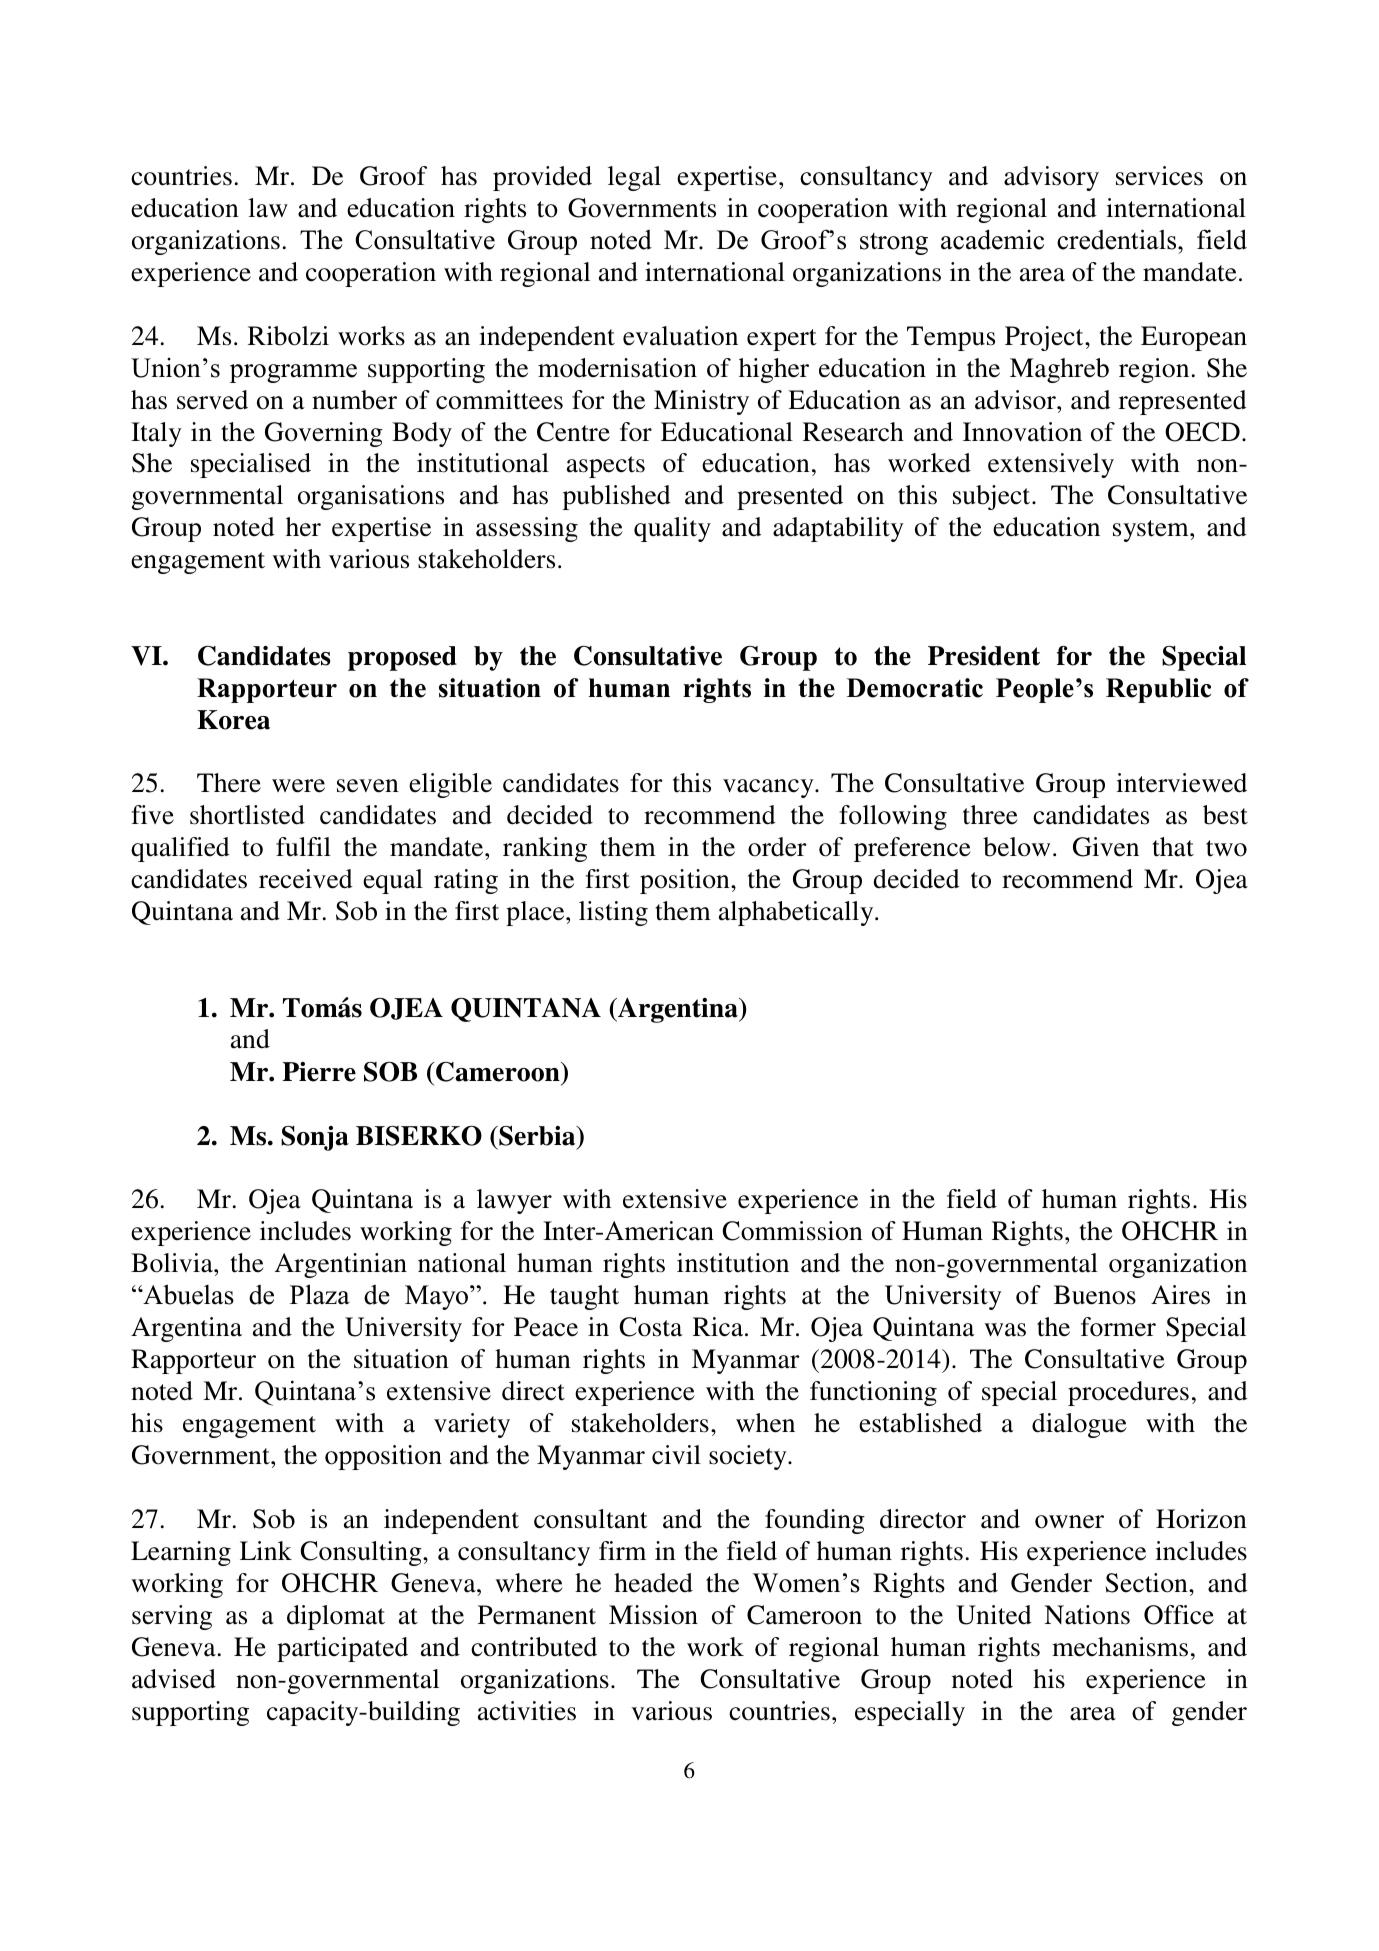 This screenshot has height=1951, width=1379. I want to click on Given, so click(1106, 847).
